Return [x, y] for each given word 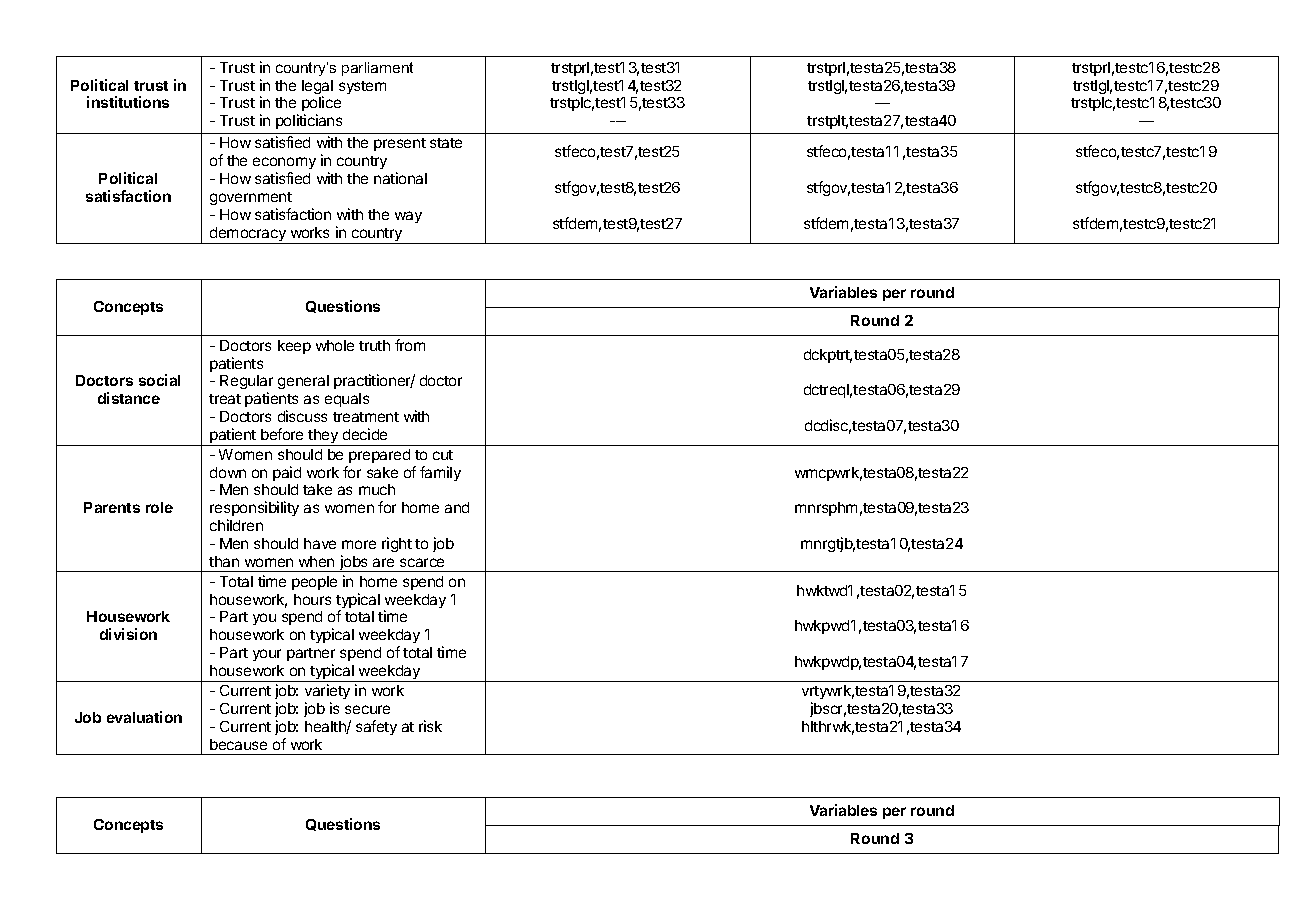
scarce [422, 562]
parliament [377, 69]
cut [443, 455]
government [251, 198]
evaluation [144, 717]
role [159, 507]
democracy [248, 235]
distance [129, 398]
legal [317, 88]
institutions [128, 102]
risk [430, 726]
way [408, 217]
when [316, 561]
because [238, 744]
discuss [302, 416]
